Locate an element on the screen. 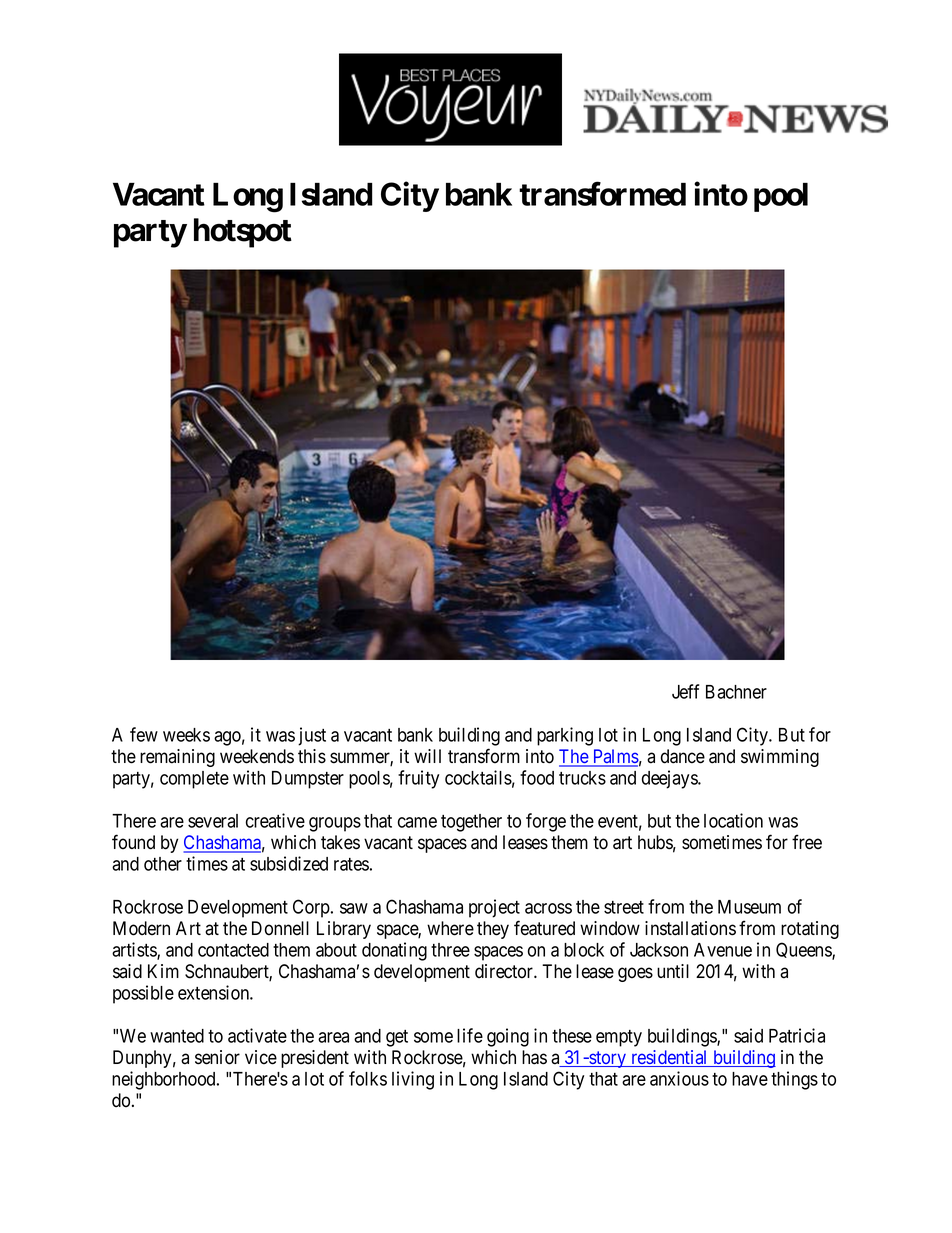 This screenshot has height=1233, width=952. have is located at coordinates (750, 1079).
